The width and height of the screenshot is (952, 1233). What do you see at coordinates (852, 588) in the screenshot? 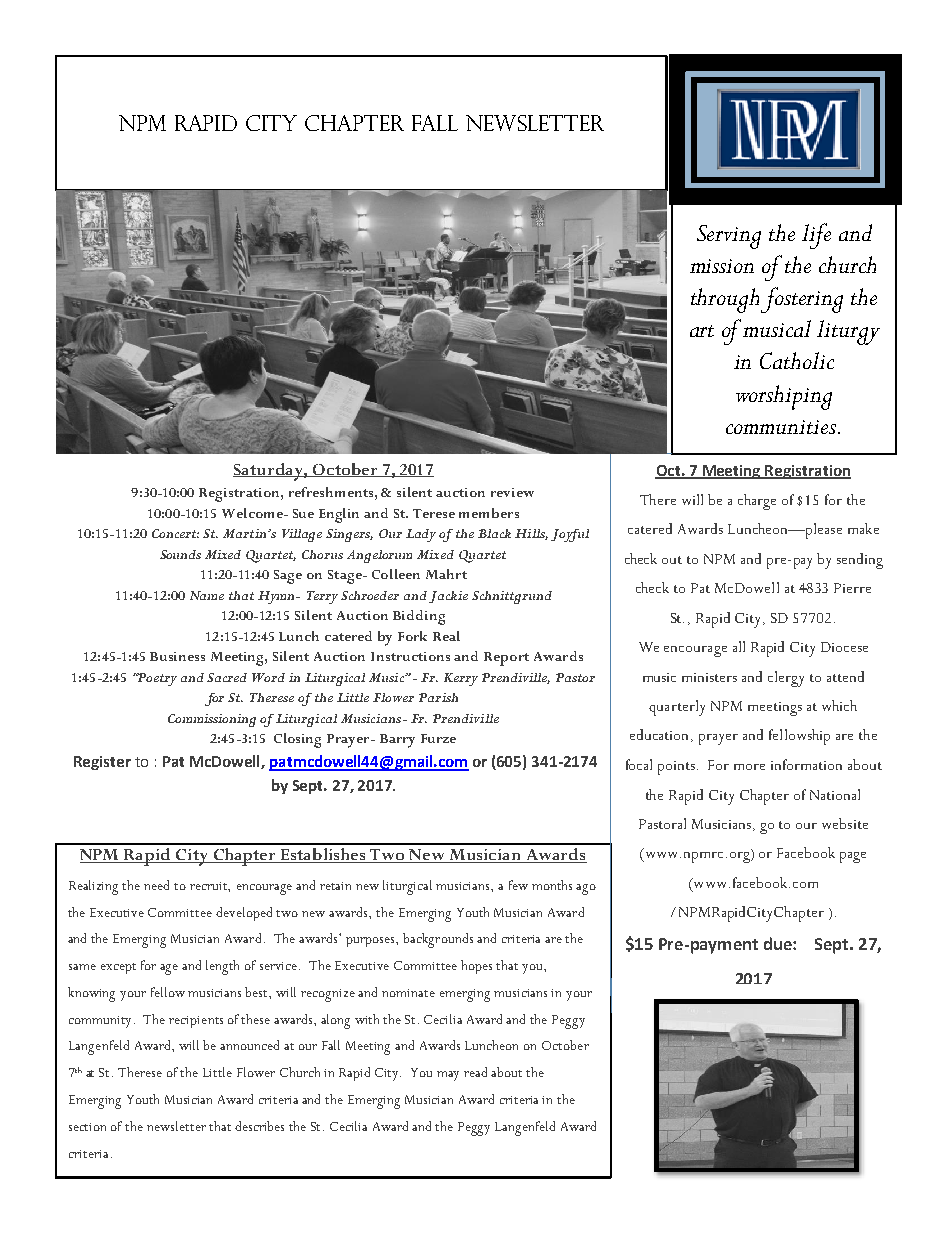
I see `Pierre` at bounding box center [852, 588].
